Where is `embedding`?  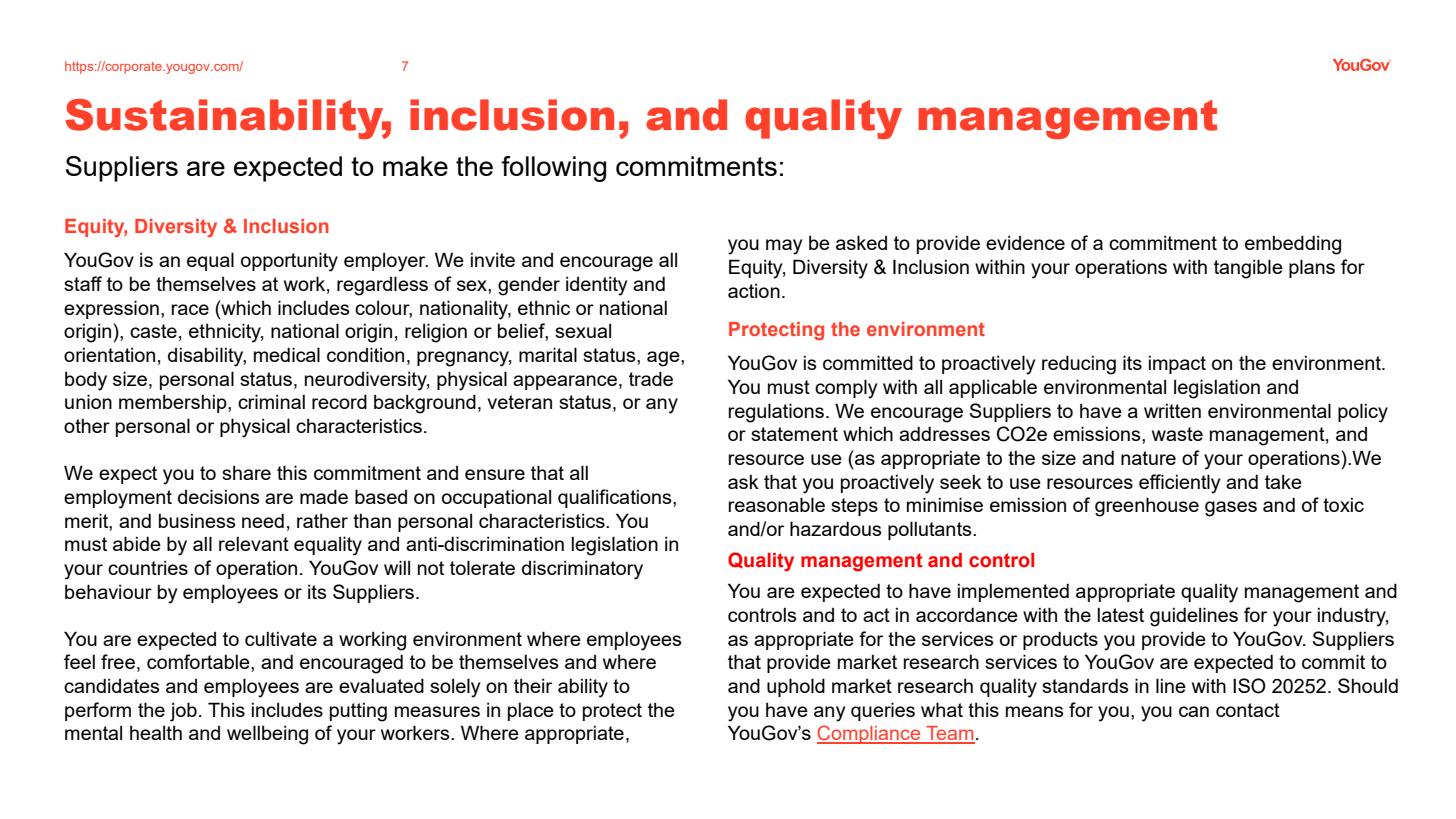 embedding is located at coordinates (1293, 245).
